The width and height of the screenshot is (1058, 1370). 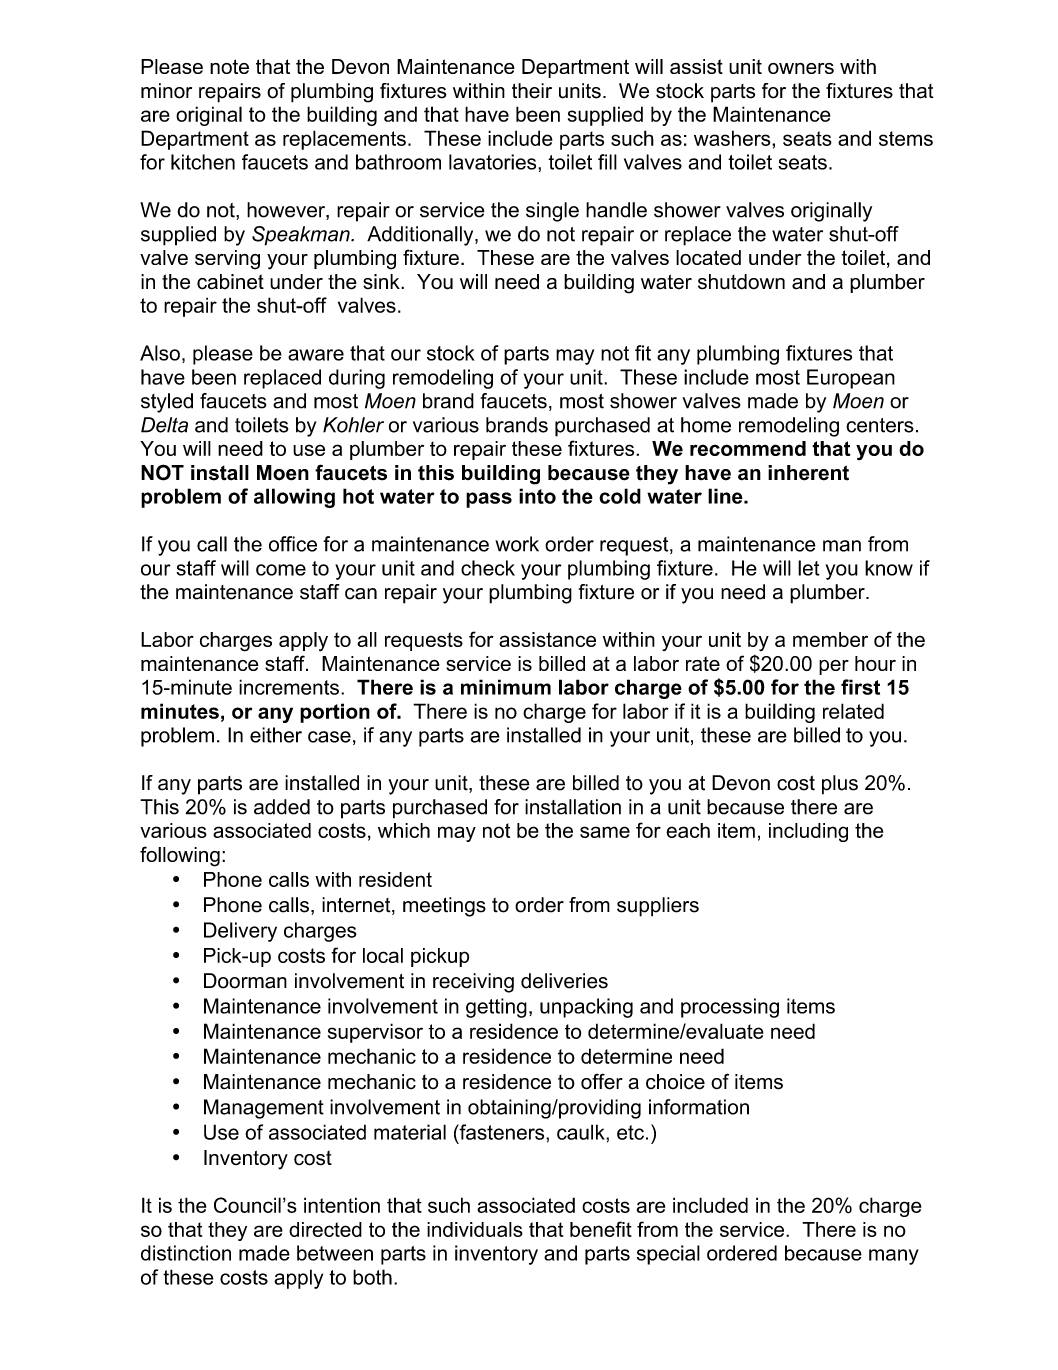 I want to click on note, so click(x=229, y=66).
